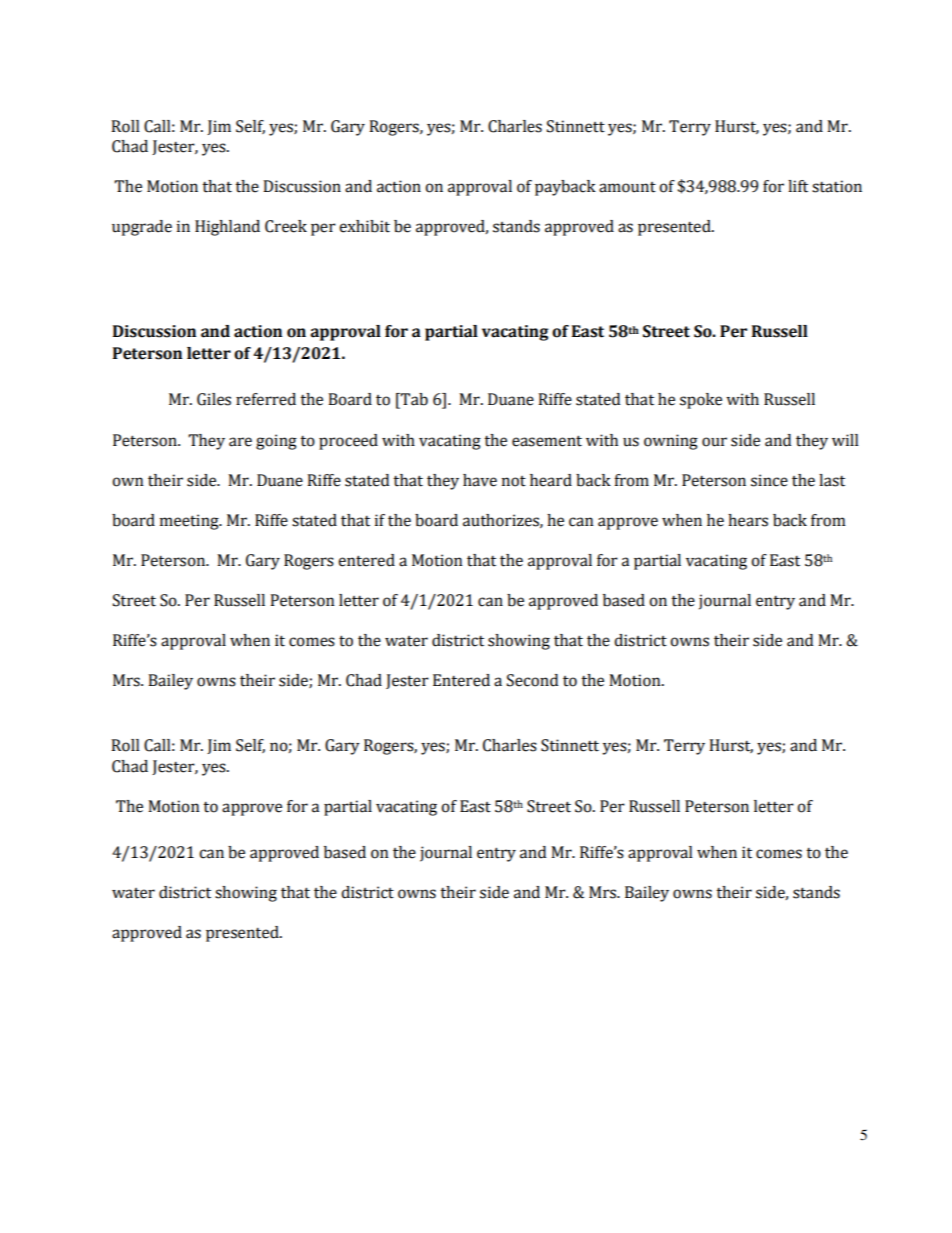 This screenshot has height=1233, width=952. What do you see at coordinates (798, 186) in the screenshot?
I see `lift` at bounding box center [798, 186].
